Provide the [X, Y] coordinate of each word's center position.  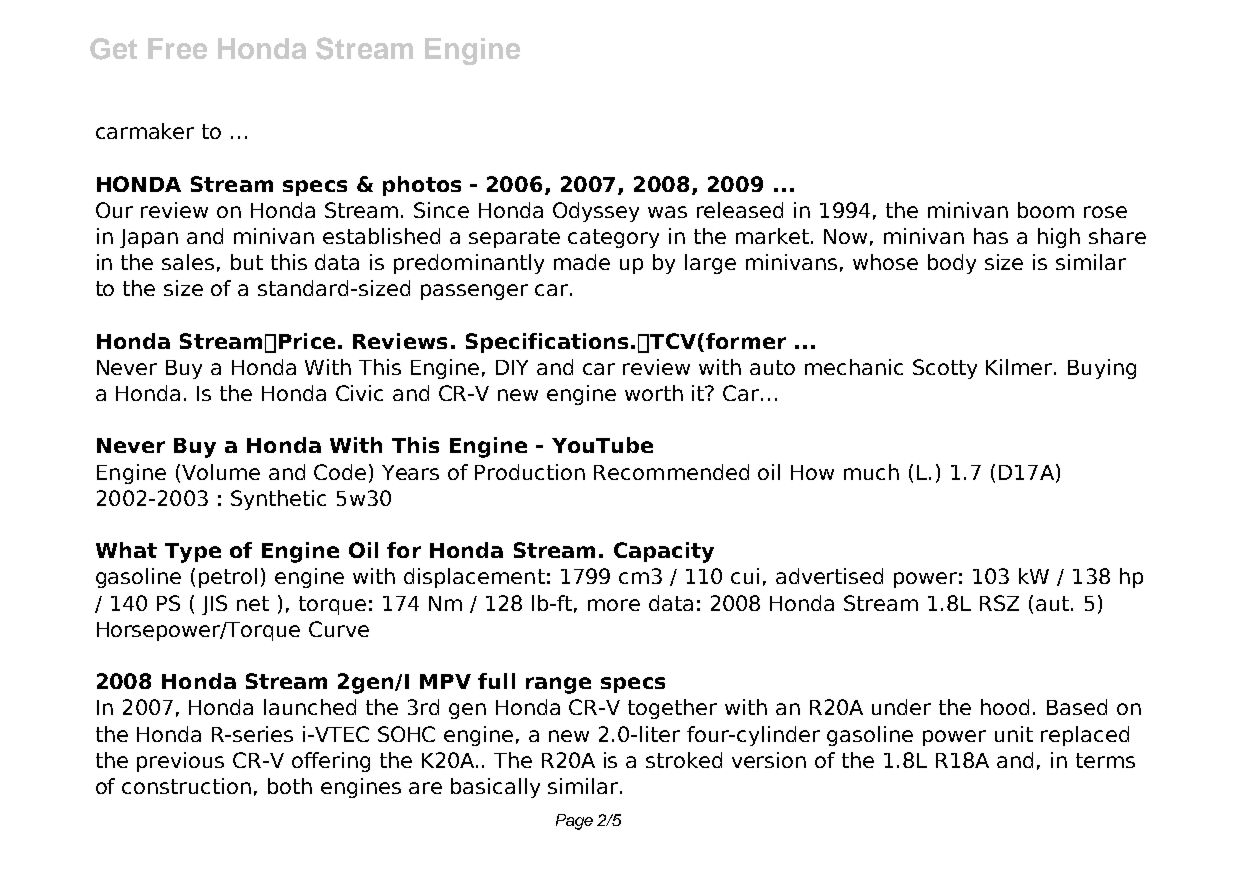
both [290, 786]
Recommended [671, 472]
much [871, 472]
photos [422, 186]
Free [177, 48]
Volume [219, 473]
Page [574, 822]
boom [1046, 210]
